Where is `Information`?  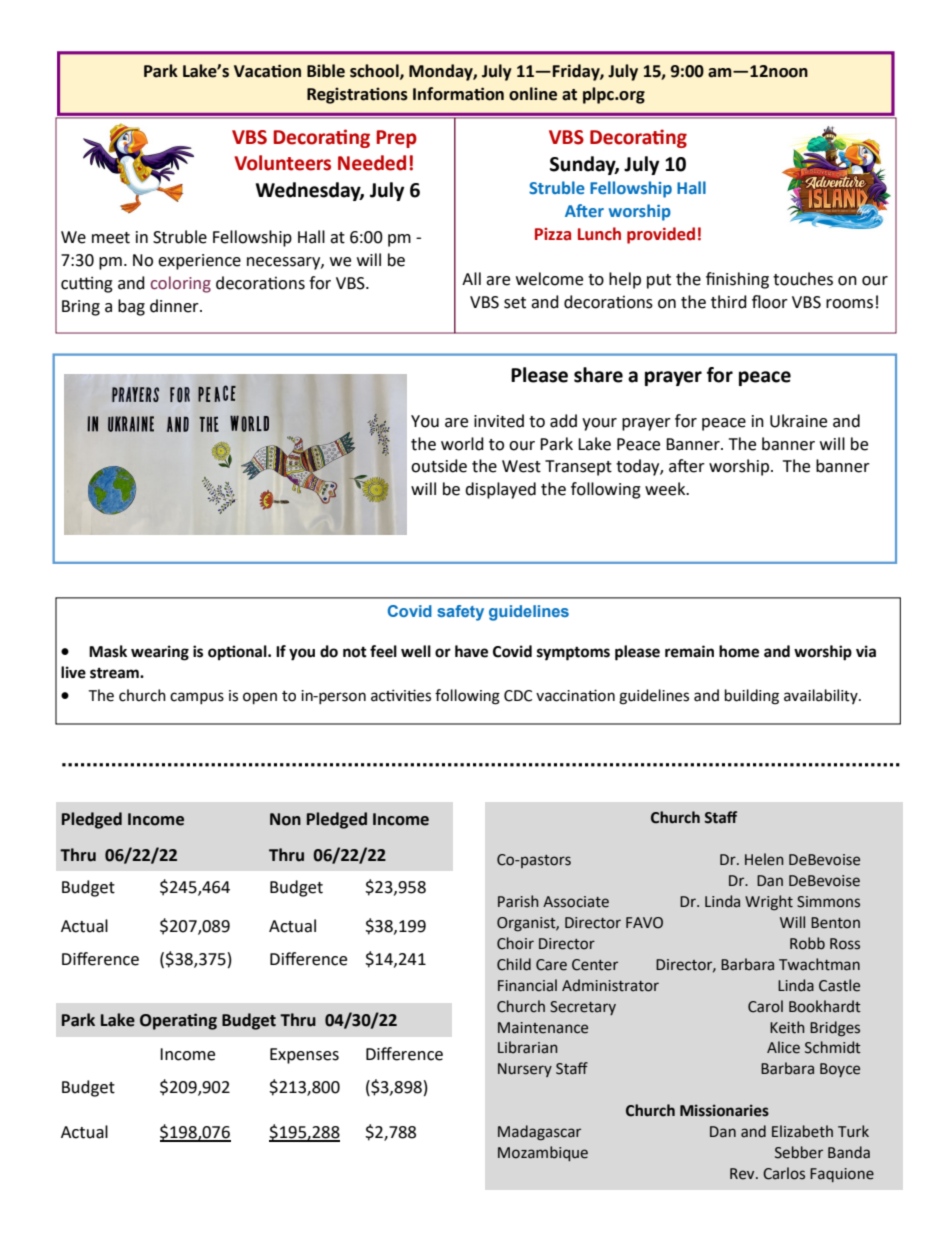 Information is located at coordinates (458, 94).
